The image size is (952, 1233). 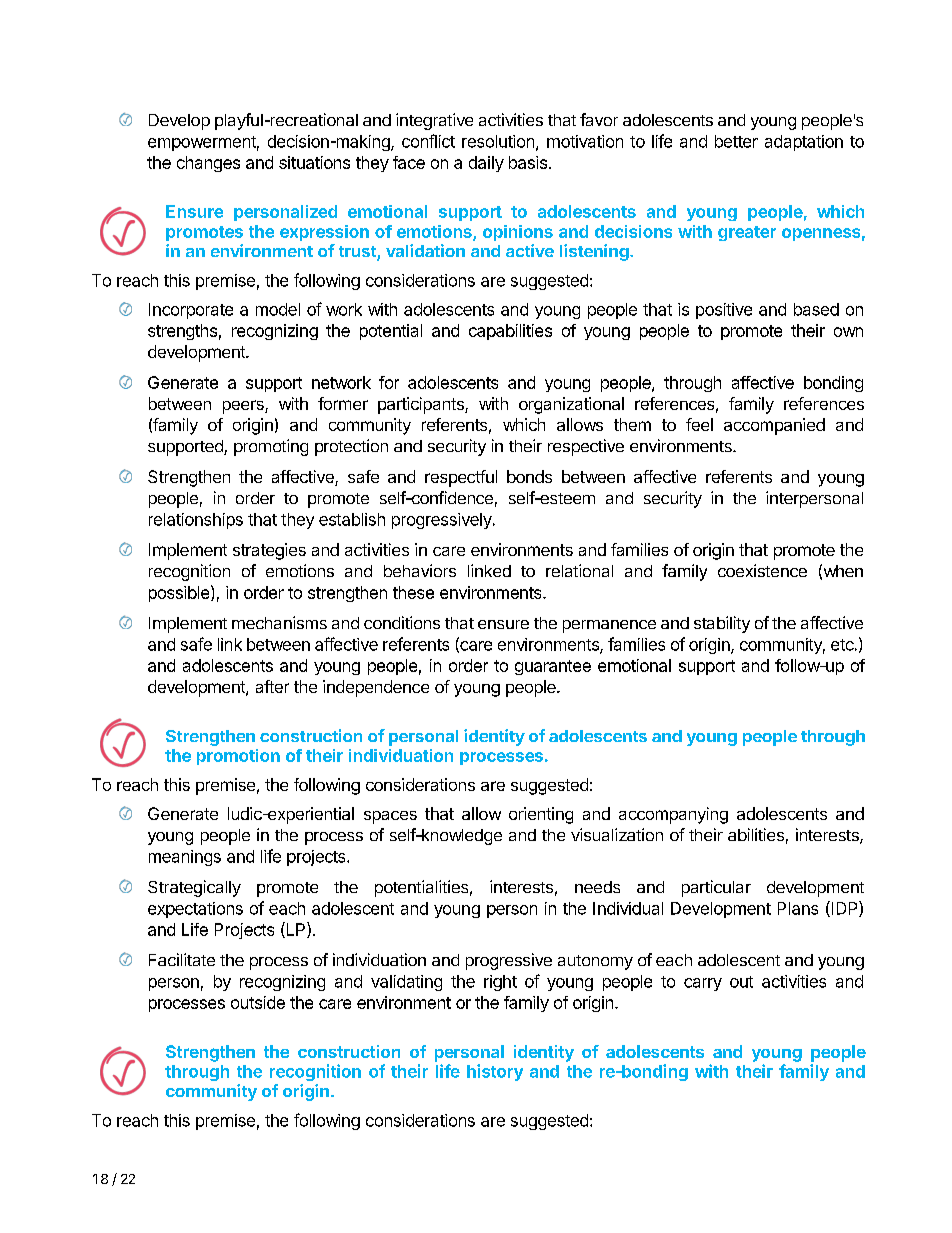 I want to click on orienting, so click(x=541, y=815).
